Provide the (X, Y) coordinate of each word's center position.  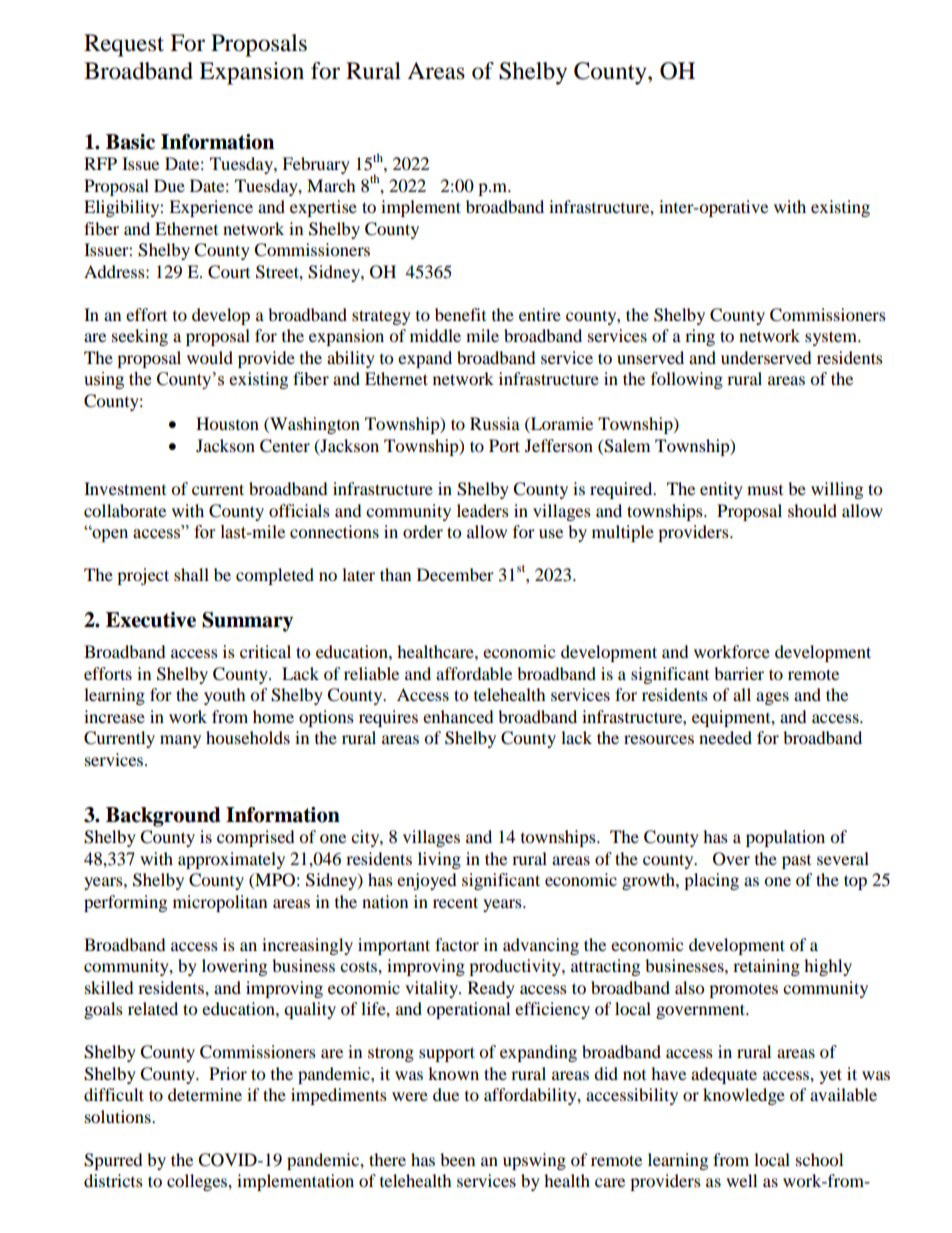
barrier (739, 673)
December (455, 574)
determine (205, 1094)
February (316, 165)
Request (124, 45)
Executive (151, 620)
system (832, 338)
